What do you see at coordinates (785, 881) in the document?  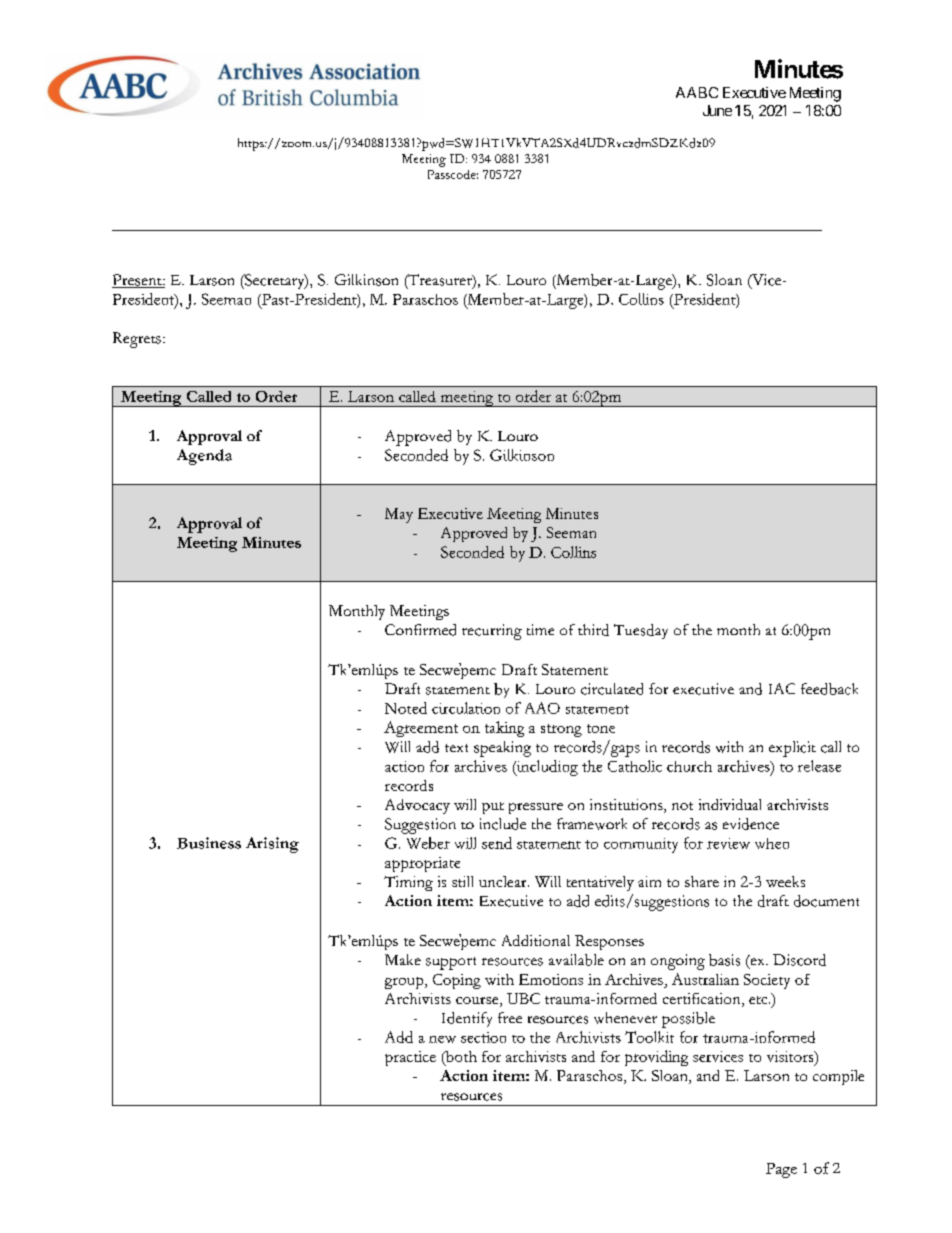 I see `weeks` at bounding box center [785, 881].
